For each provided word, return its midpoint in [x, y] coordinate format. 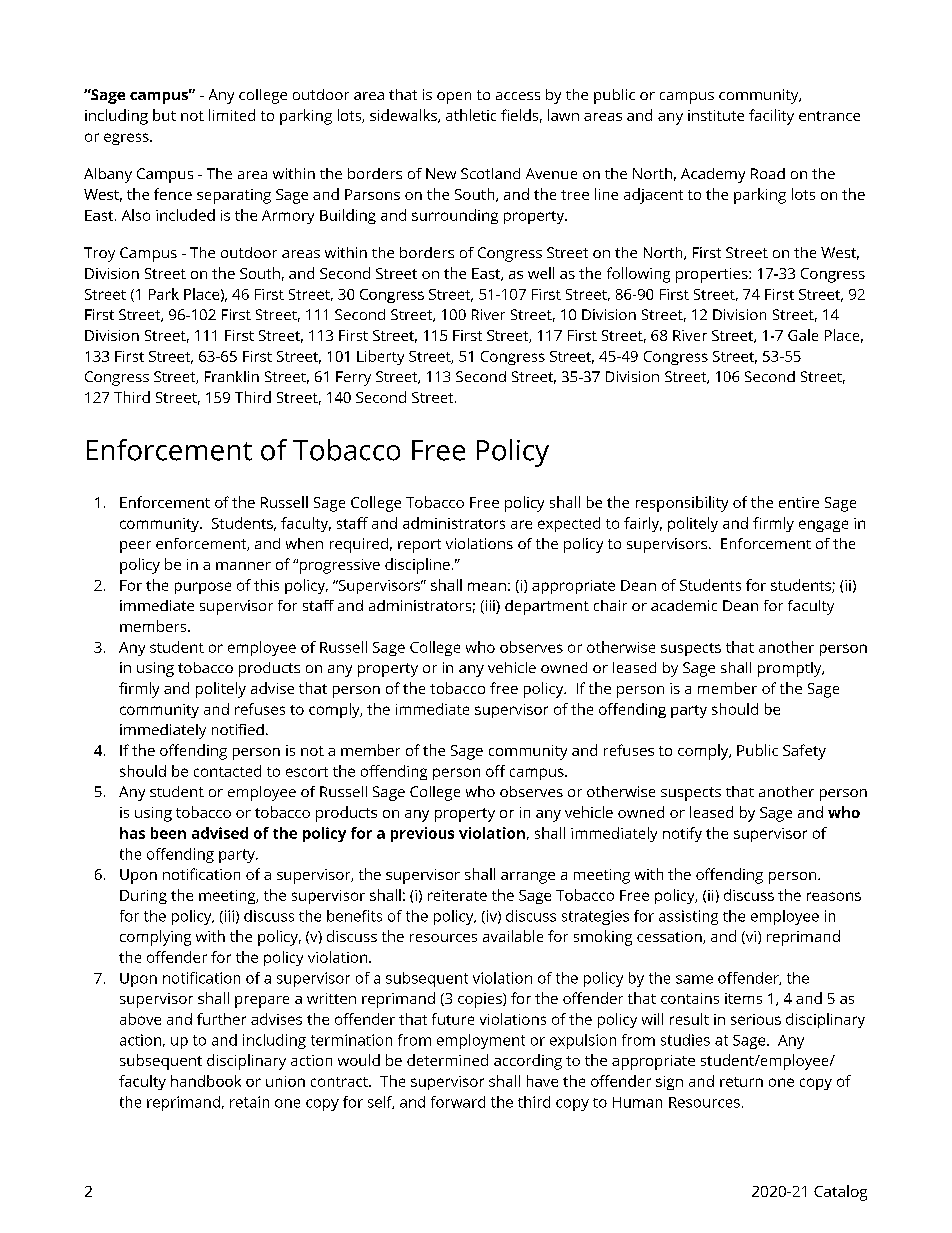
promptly [791, 669]
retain [249, 1102]
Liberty [380, 357]
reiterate [457, 895]
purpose [203, 588]
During [143, 897]
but [164, 115]
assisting [688, 917]
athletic [471, 115]
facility [771, 117]
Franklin [232, 376]
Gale [803, 335]
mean [487, 586]
